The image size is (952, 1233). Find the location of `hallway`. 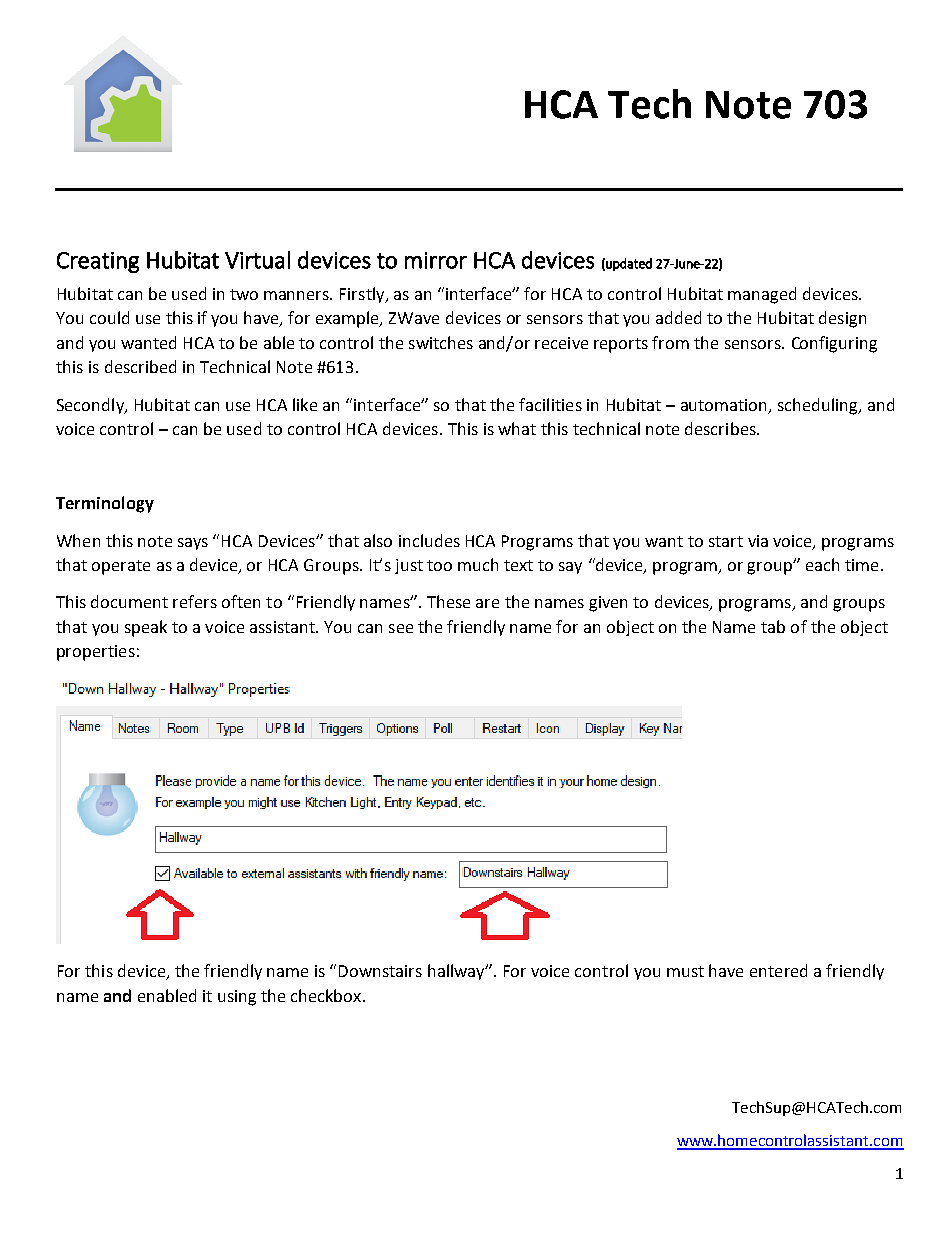

hallway is located at coordinates (457, 972).
